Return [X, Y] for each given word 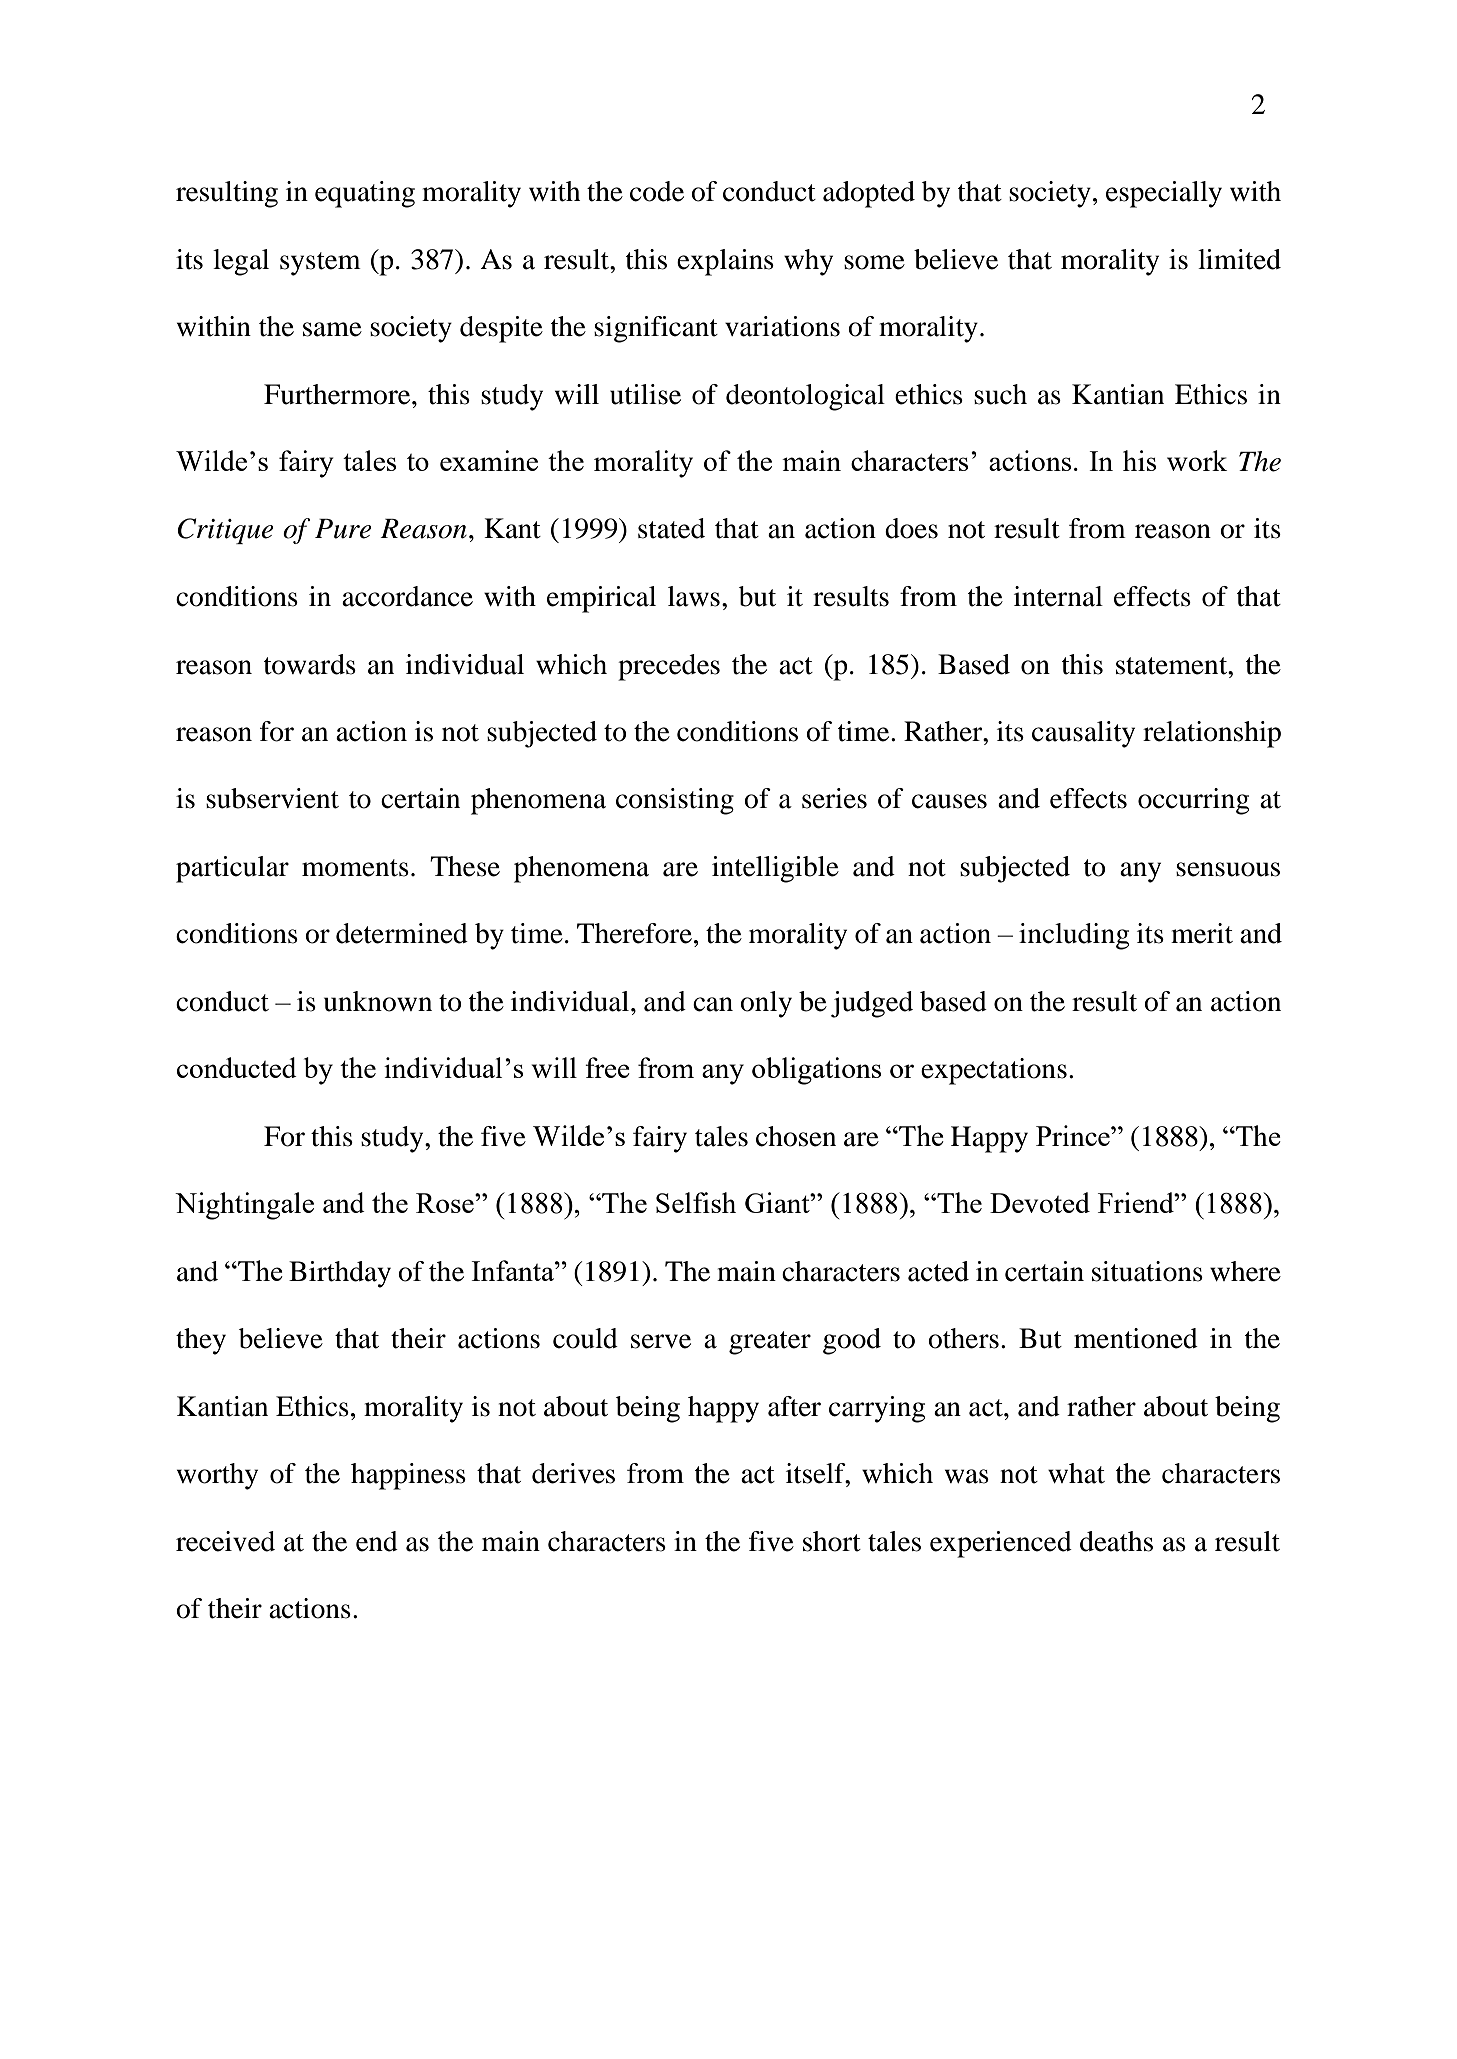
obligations [816, 1071]
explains [725, 262]
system [320, 264]
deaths [1116, 1541]
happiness [408, 1476]
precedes [669, 667]
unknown [378, 1001]
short [832, 1541]
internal [1058, 596]
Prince [1074, 1135]
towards [310, 664]
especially [1164, 194]
